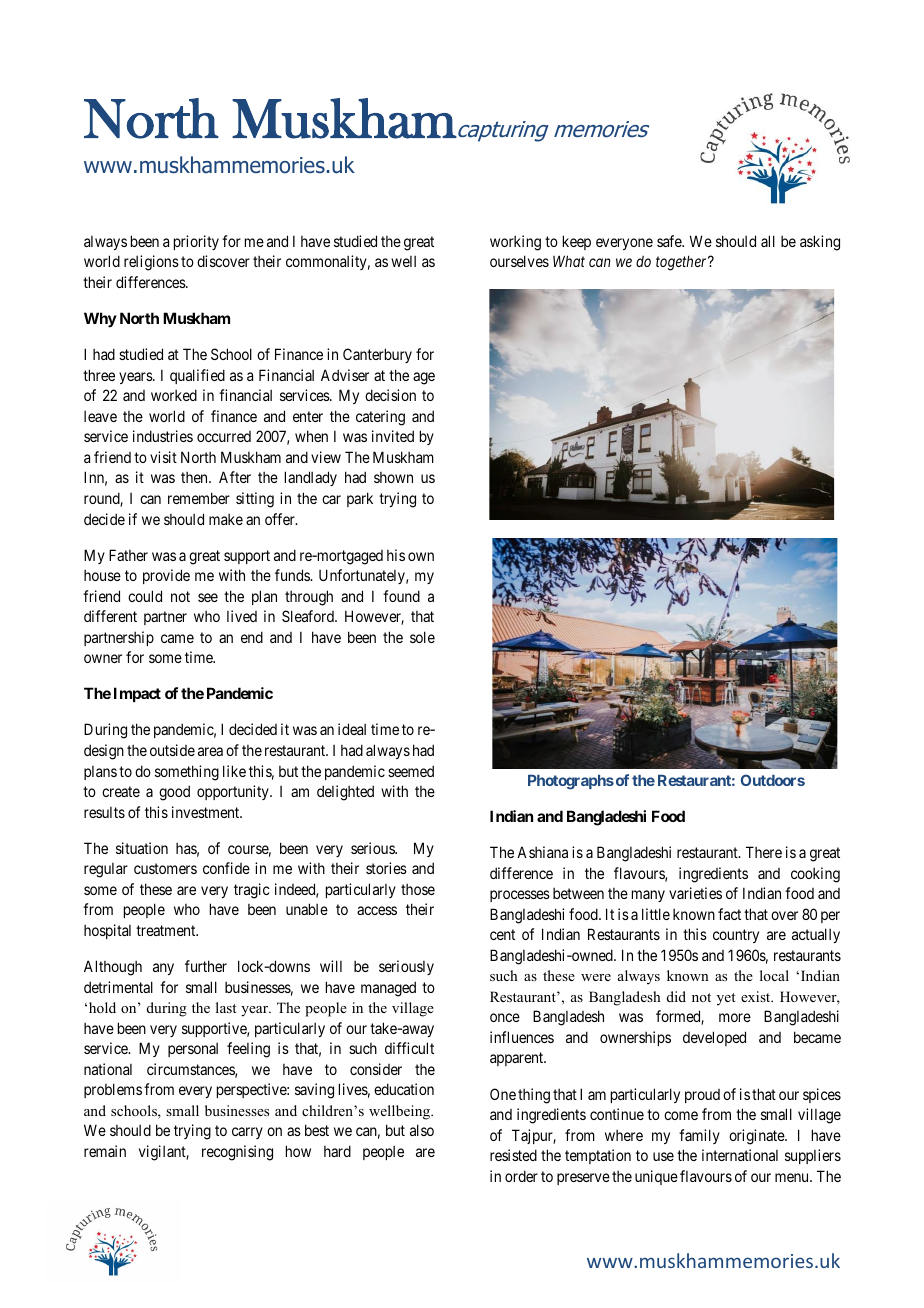 This document has width=924, height=1308. What do you see at coordinates (571, 782) in the document?
I see `Photographs` at bounding box center [571, 782].
